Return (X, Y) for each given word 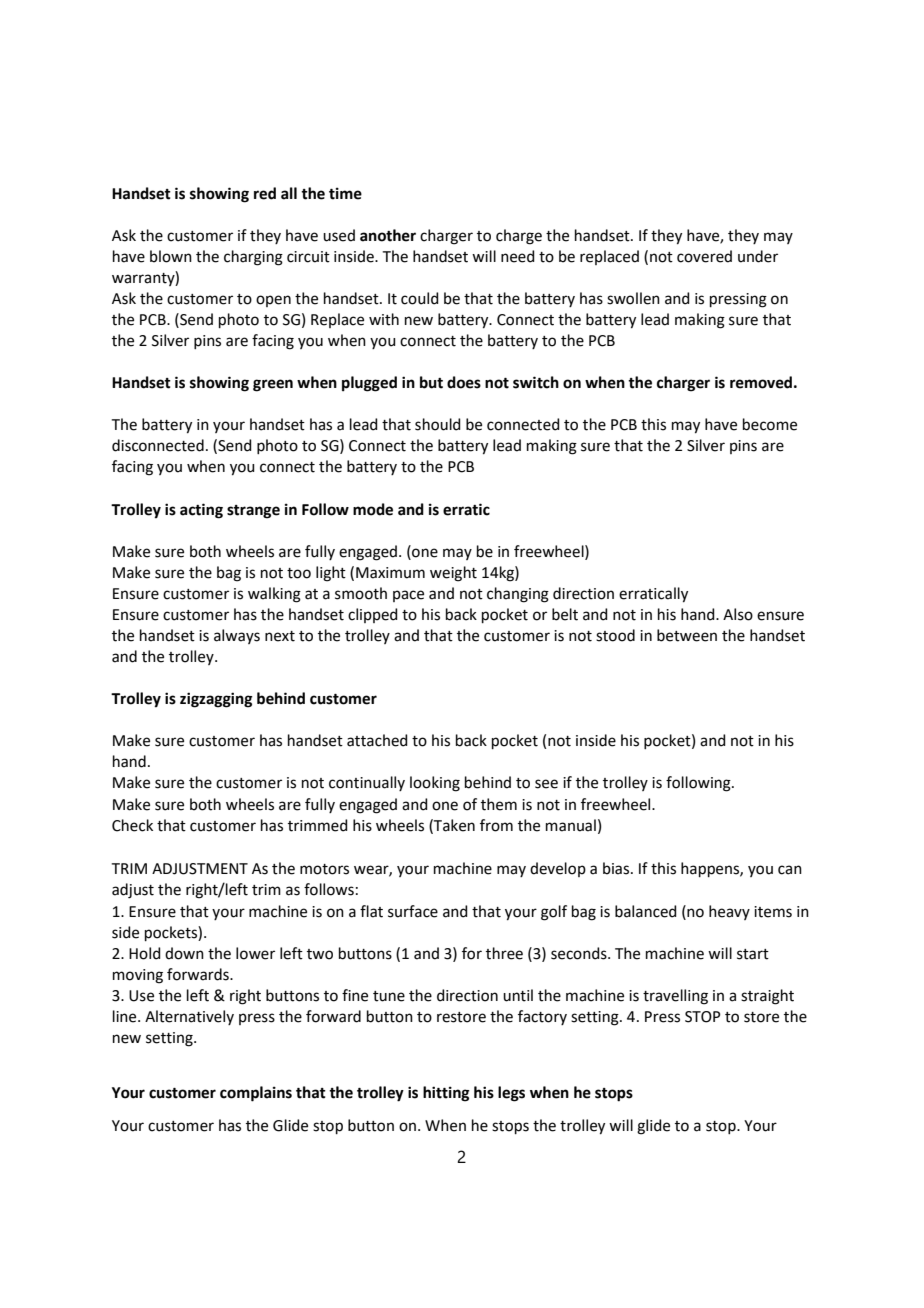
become (770, 424)
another (388, 235)
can (790, 870)
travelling (675, 997)
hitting (446, 1094)
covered (704, 256)
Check (132, 825)
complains (256, 1094)
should (438, 424)
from (496, 825)
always (237, 636)
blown (171, 256)
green (273, 385)
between (687, 635)
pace (408, 596)
